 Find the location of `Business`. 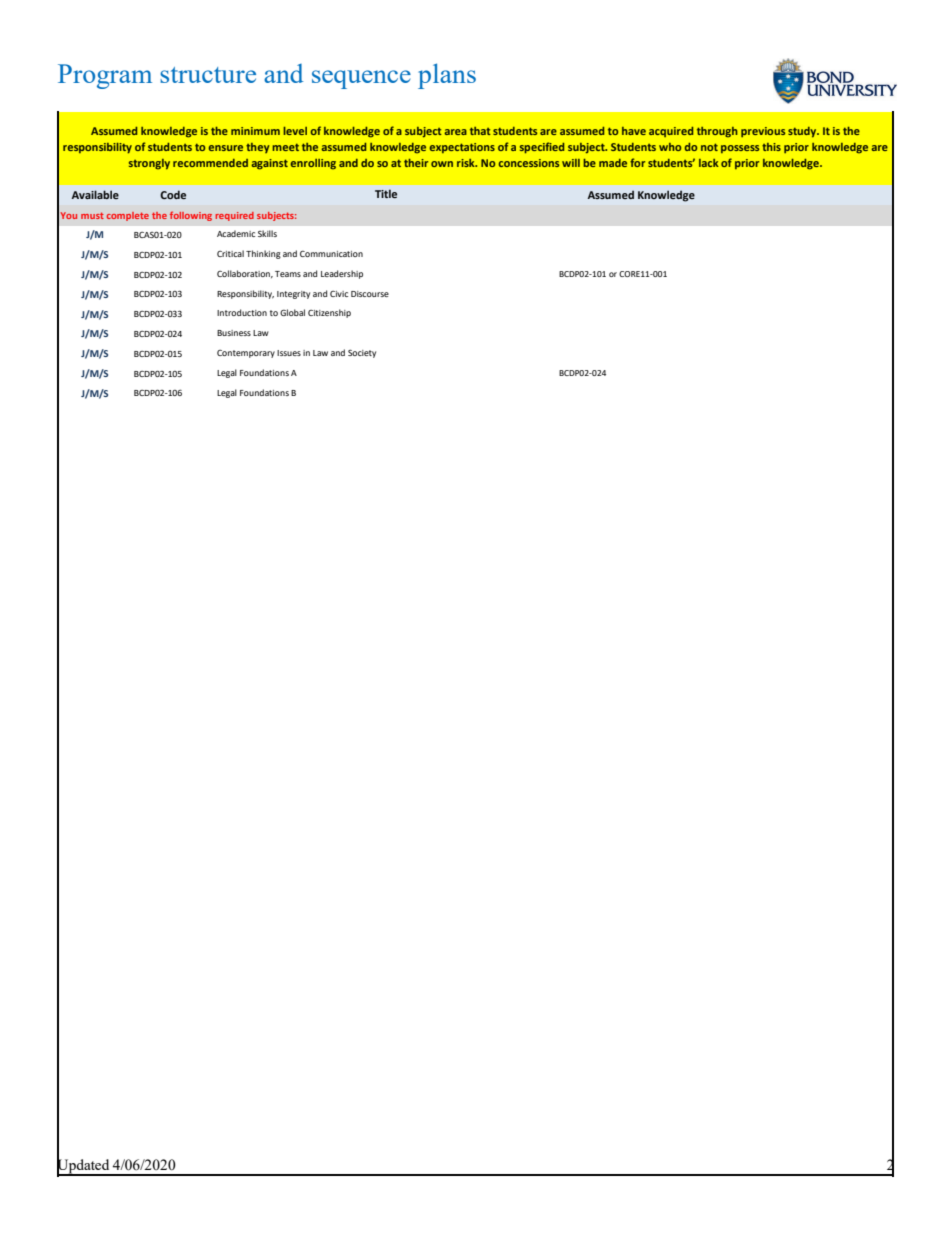

Business is located at coordinates (234, 333).
